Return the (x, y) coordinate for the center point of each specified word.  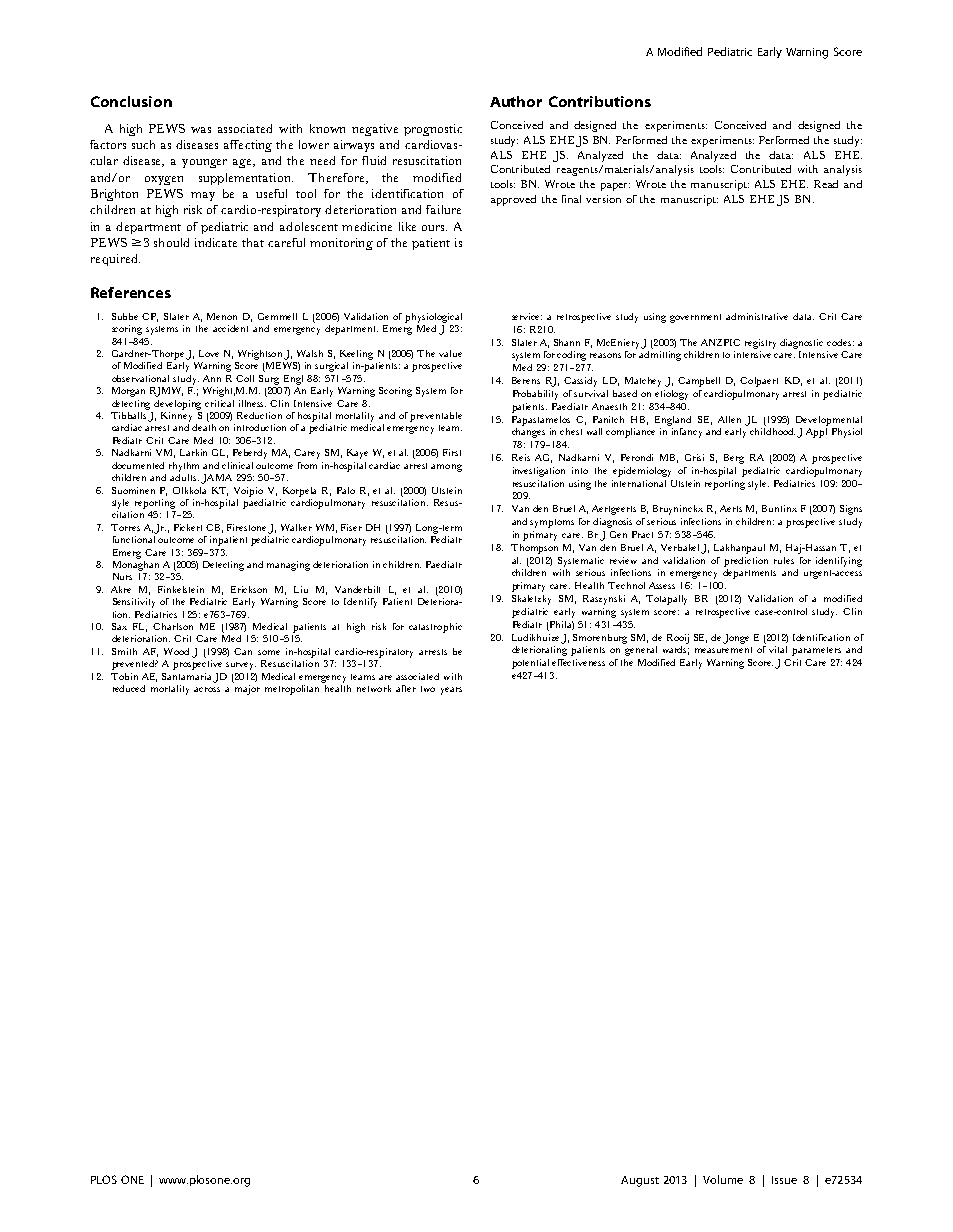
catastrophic (435, 628)
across (207, 689)
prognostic (433, 130)
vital (778, 649)
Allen (729, 419)
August (640, 1181)
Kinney (176, 415)
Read (826, 184)
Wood (176, 651)
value (450, 353)
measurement (723, 650)
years (451, 691)
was (201, 130)
